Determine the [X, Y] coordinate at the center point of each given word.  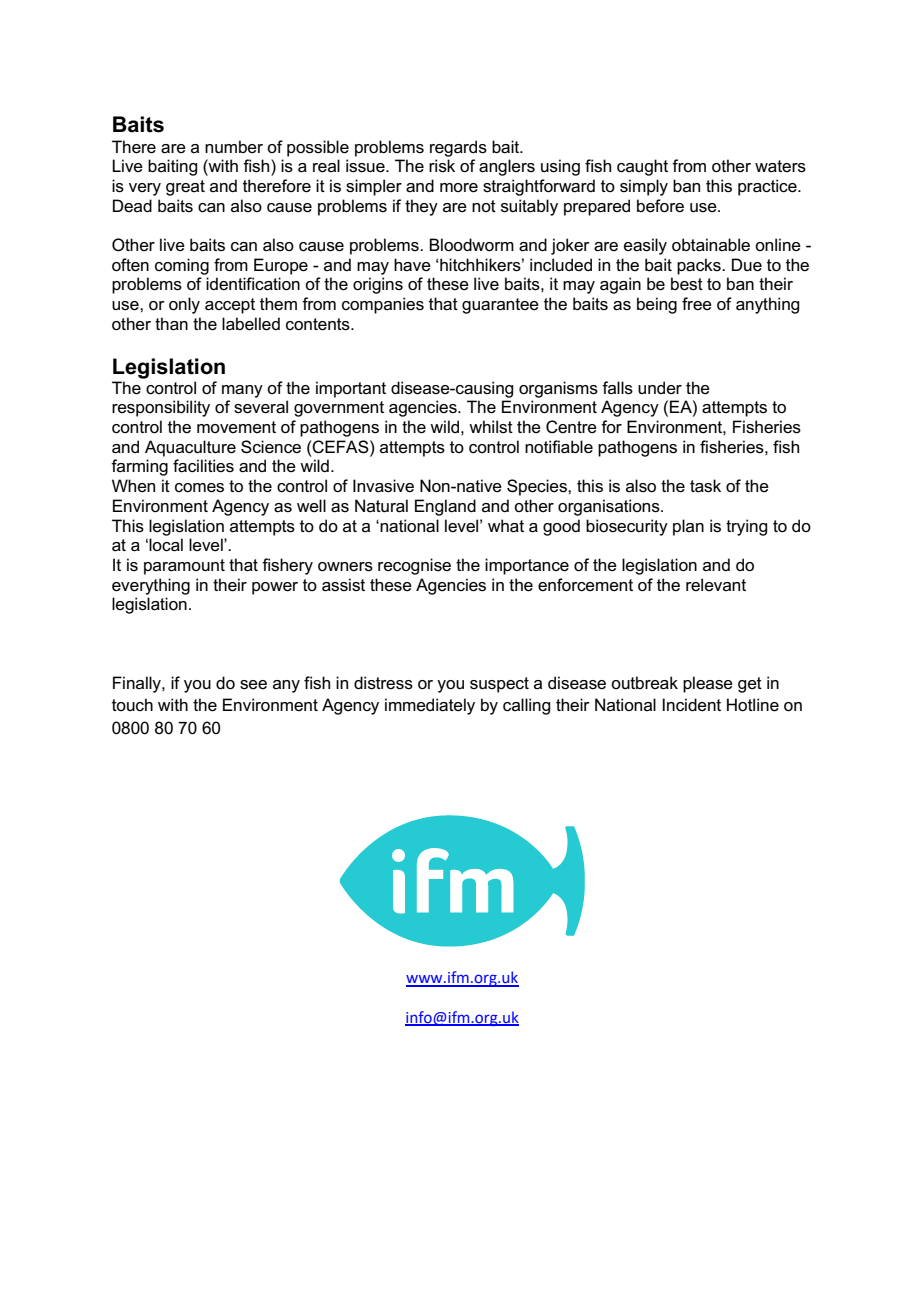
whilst [491, 427]
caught [642, 167]
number [234, 147]
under [660, 388]
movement [236, 427]
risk [442, 166]
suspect [499, 685]
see [253, 685]
